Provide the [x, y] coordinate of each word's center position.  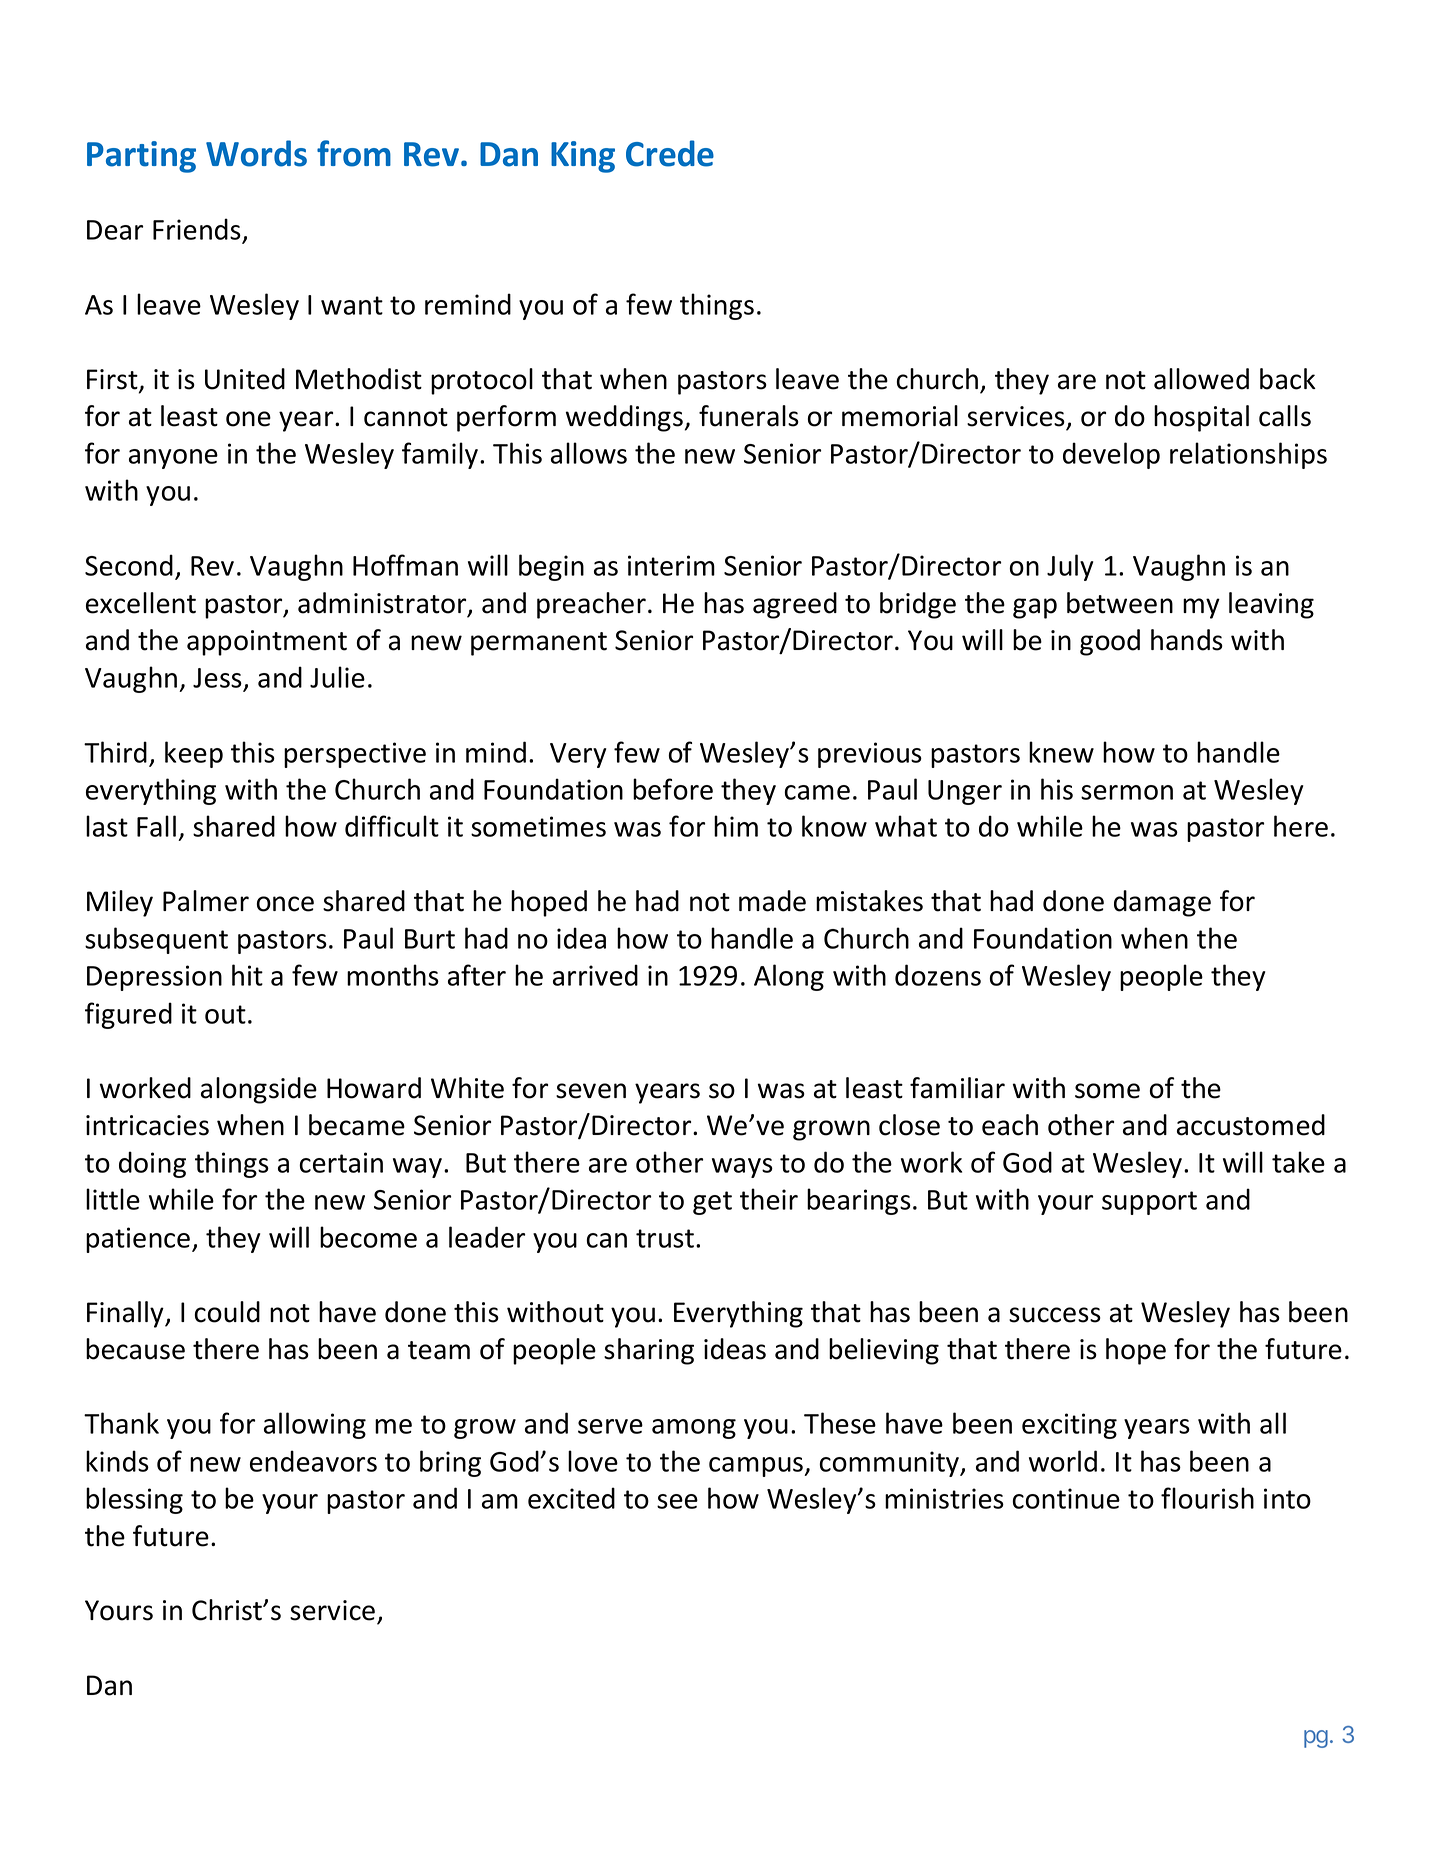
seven [591, 1091]
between [1120, 603]
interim [671, 565]
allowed [1201, 379]
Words [256, 153]
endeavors [313, 1461]
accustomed [1251, 1125]
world [1063, 1461]
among [694, 1429]
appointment [267, 643]
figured [128, 1015]
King [583, 157]
